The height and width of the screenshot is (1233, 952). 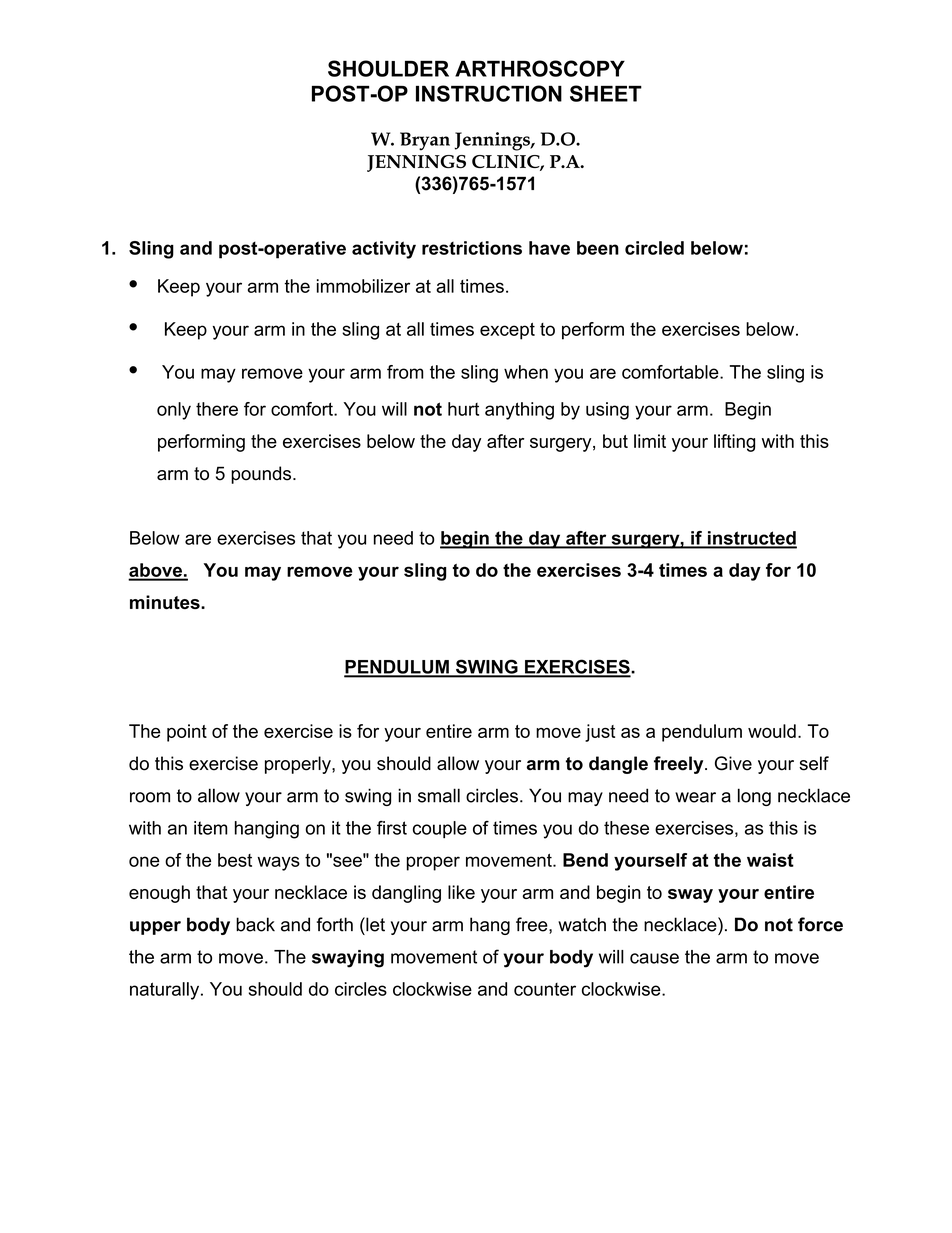 What do you see at coordinates (606, 93) in the screenshot?
I see `SHEET` at bounding box center [606, 93].
